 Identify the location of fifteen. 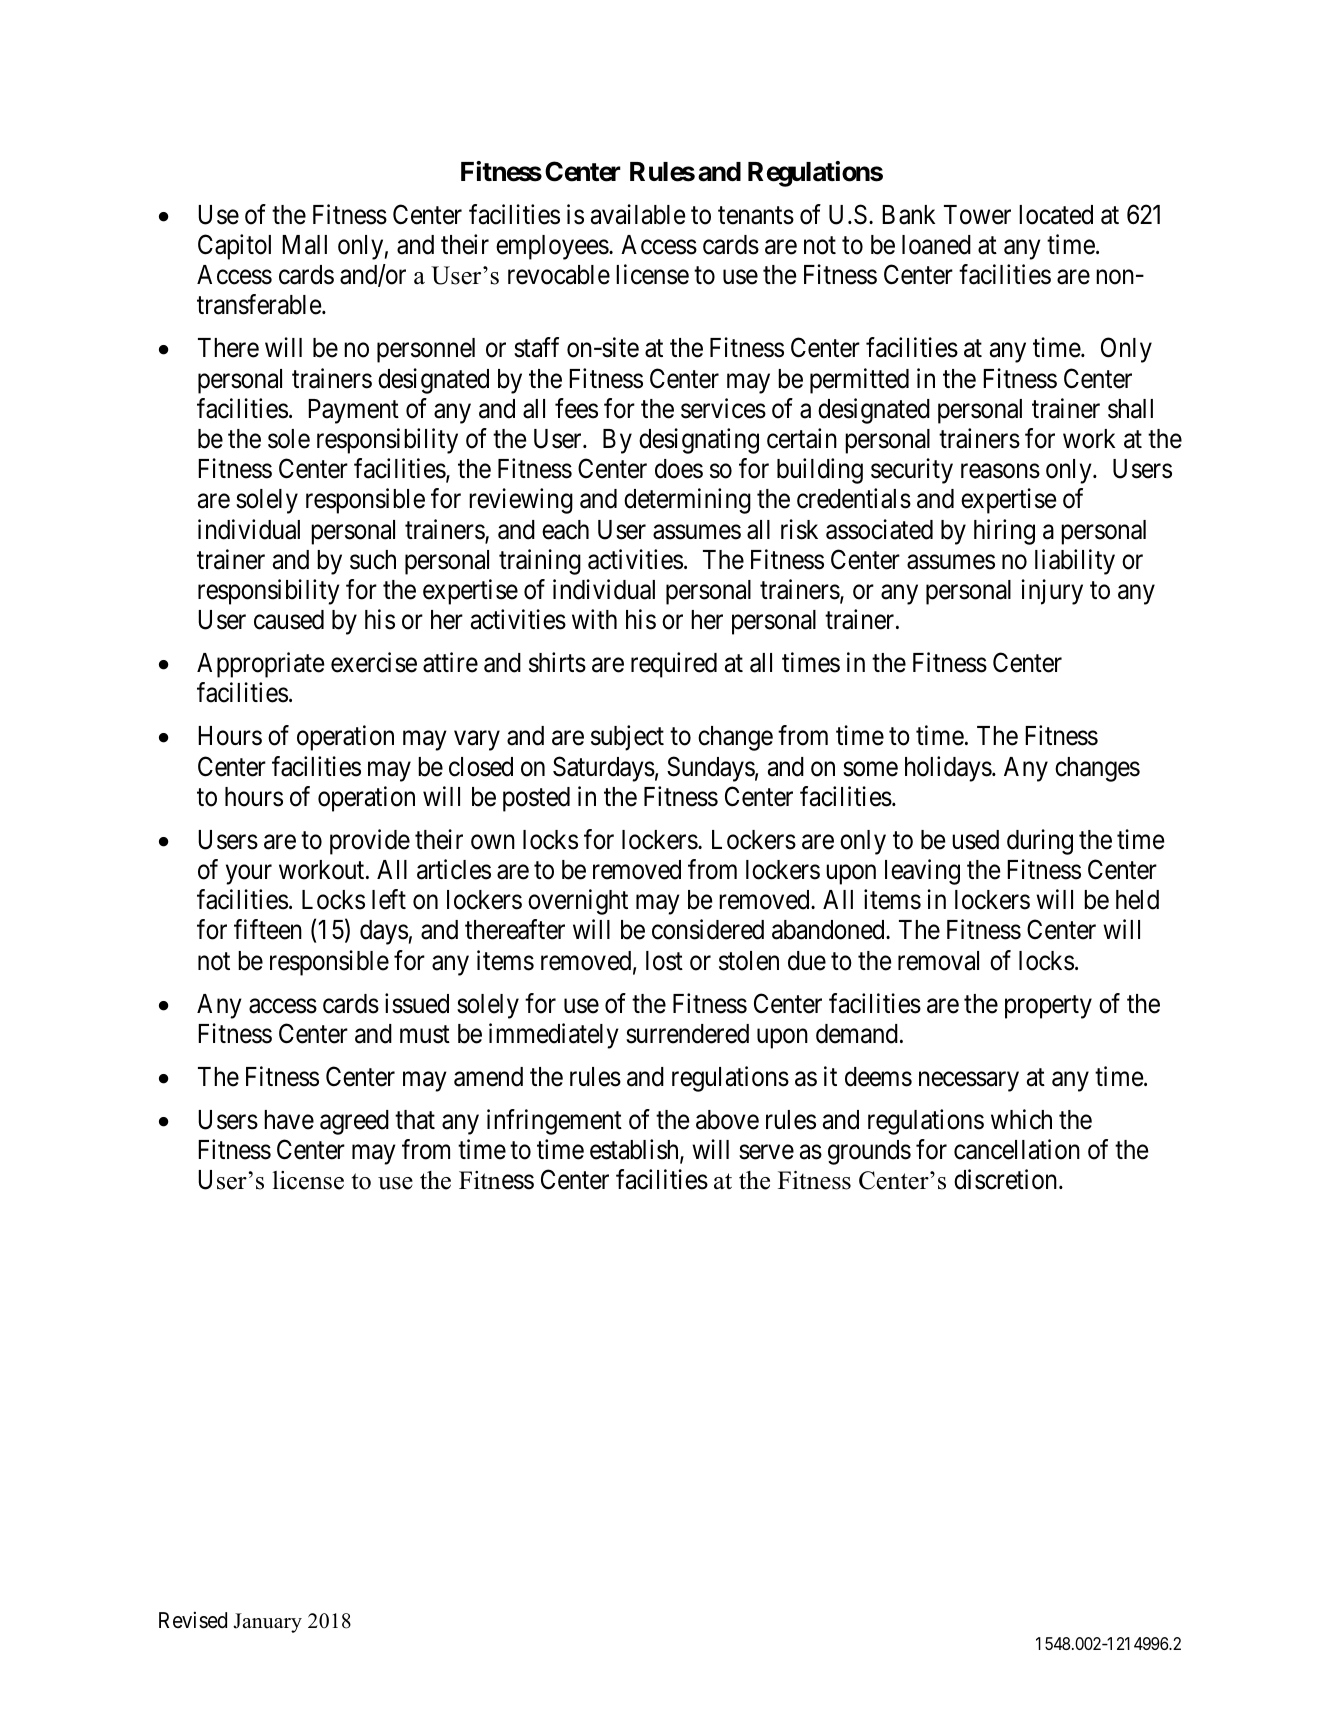
(268, 929).
